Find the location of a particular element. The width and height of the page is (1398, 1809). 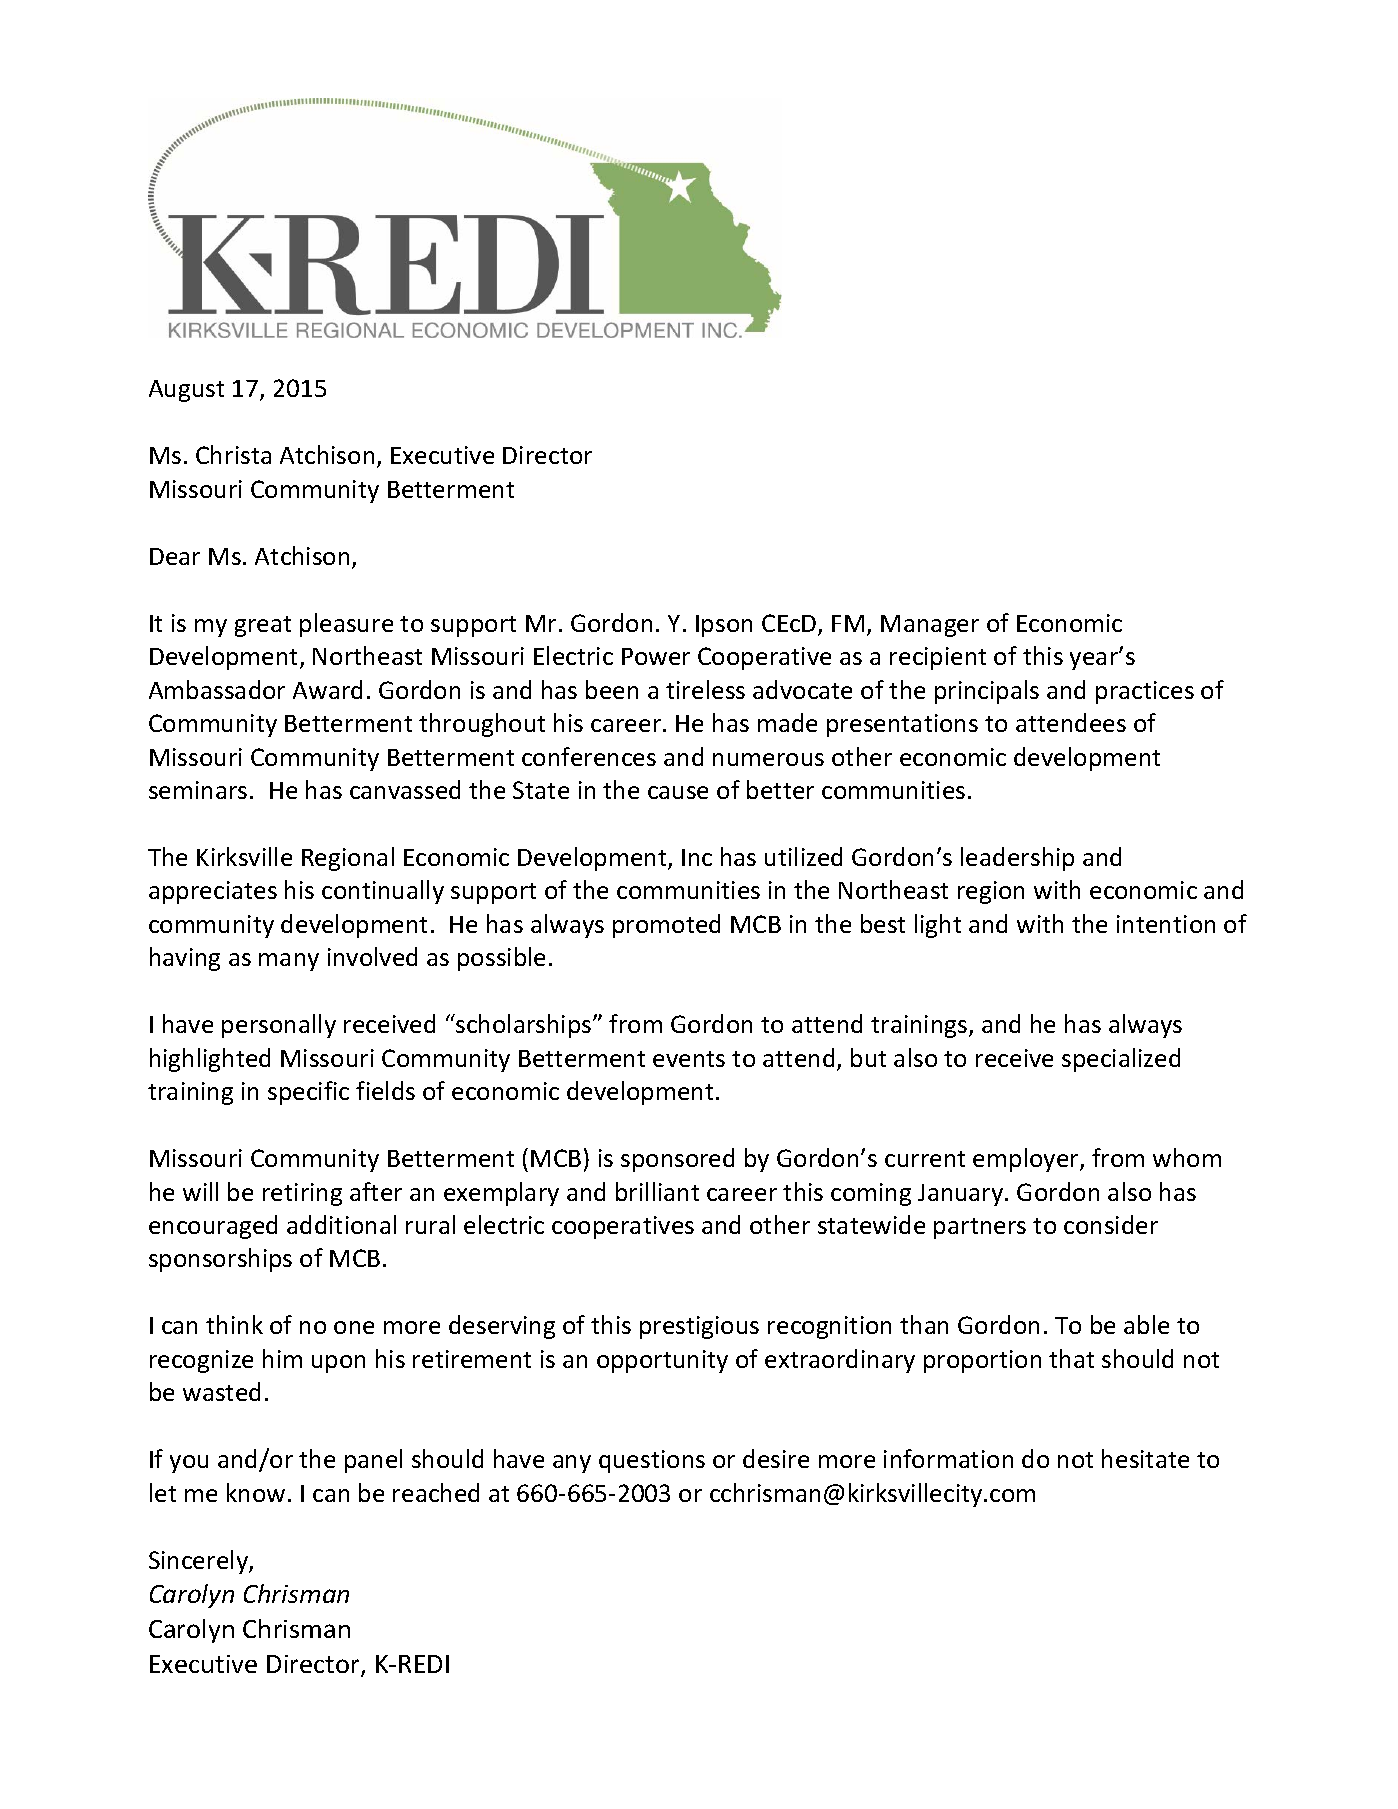

principals is located at coordinates (987, 692).
